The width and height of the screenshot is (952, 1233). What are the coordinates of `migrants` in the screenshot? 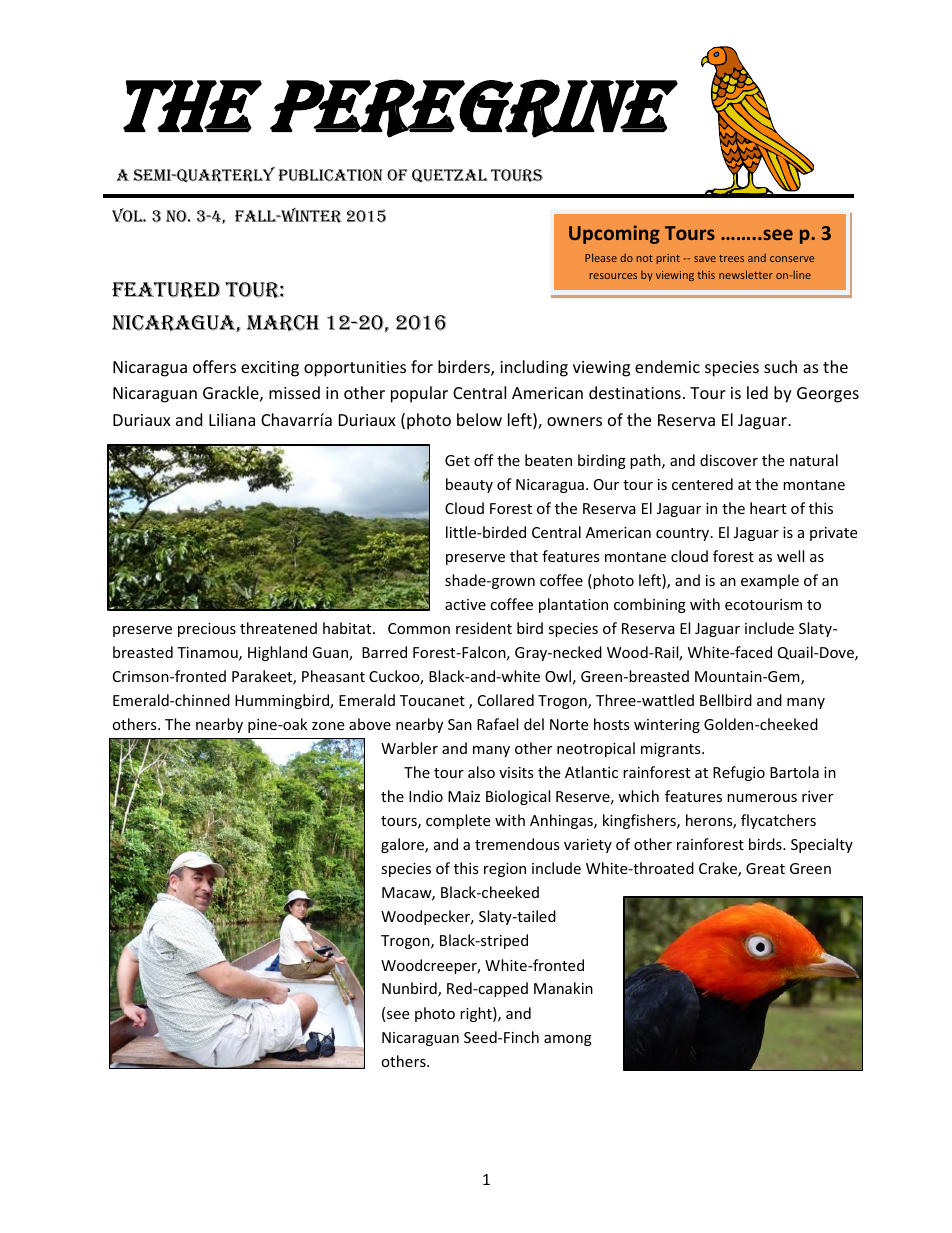 It's located at (672, 750).
